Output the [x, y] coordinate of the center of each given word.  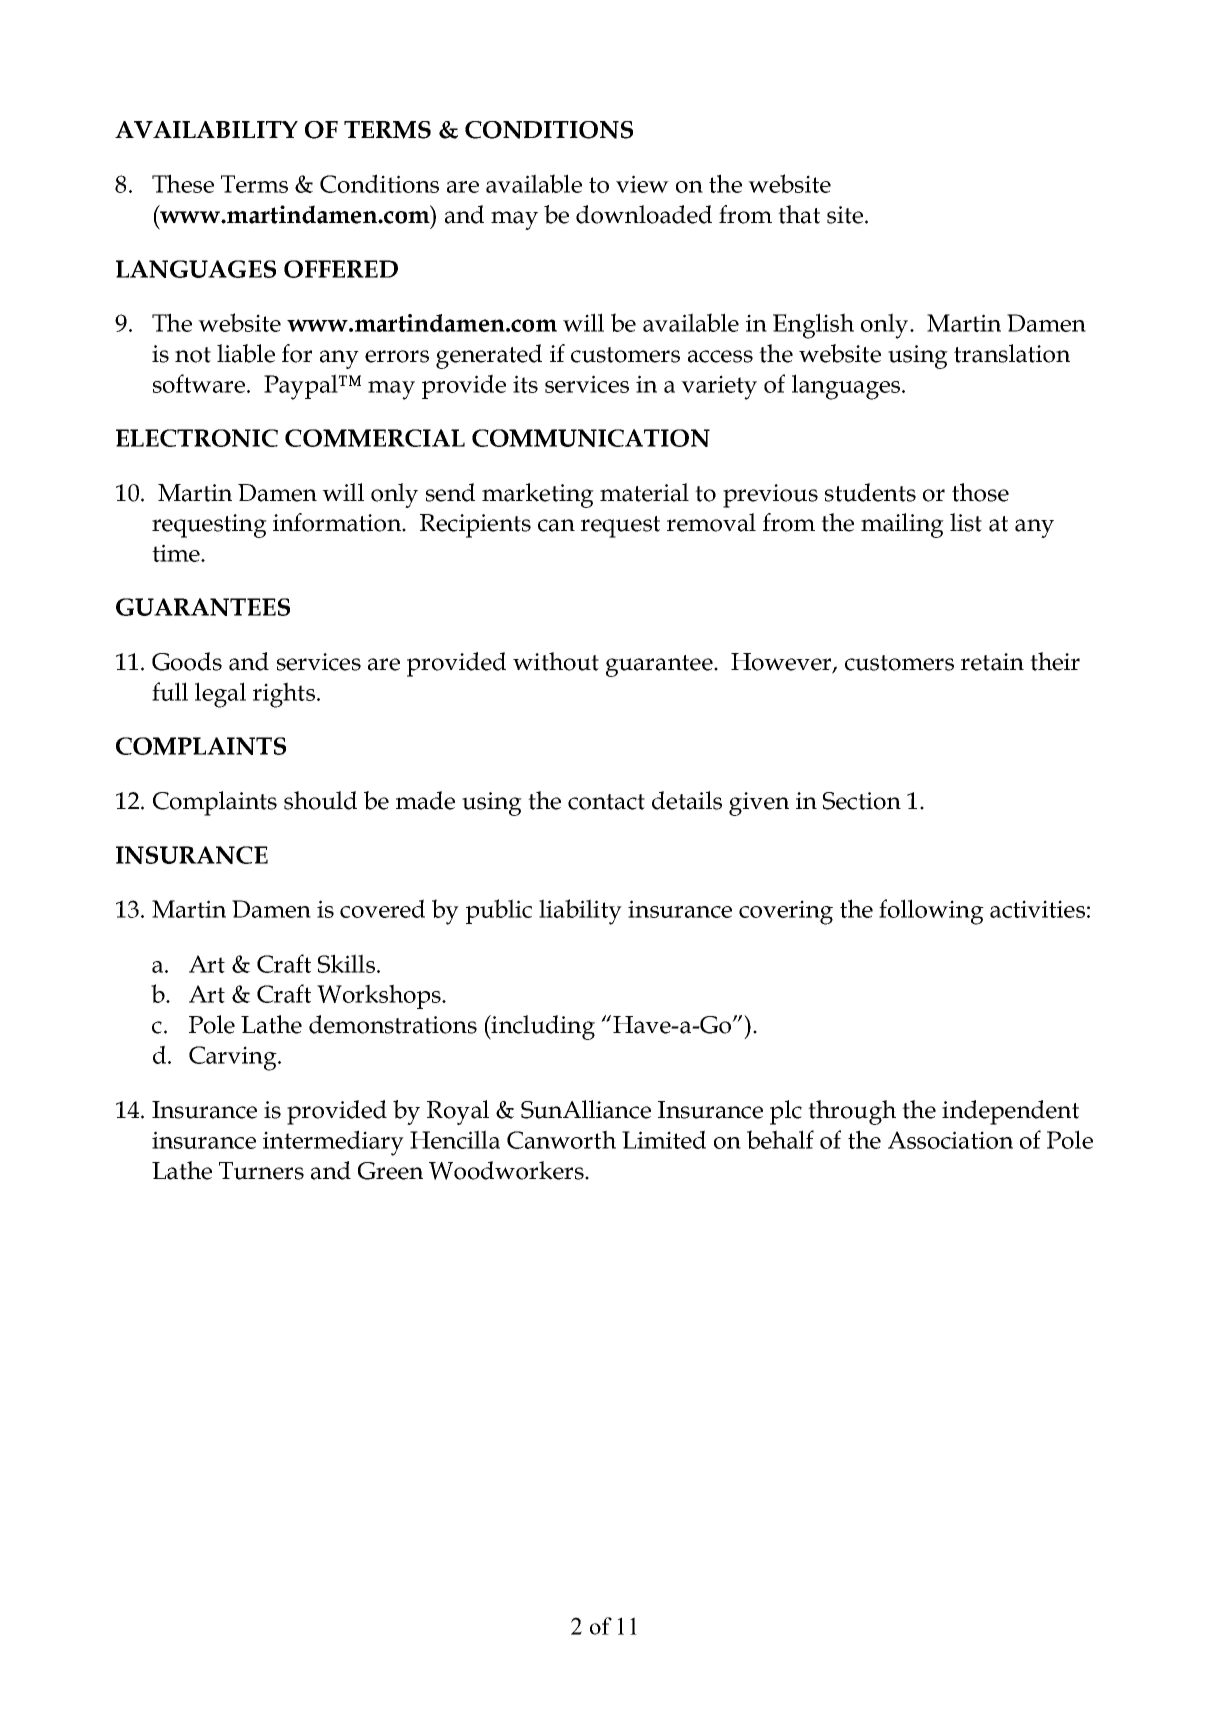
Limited [664, 1139]
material [644, 492]
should [320, 800]
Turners [261, 1171]
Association [950, 1140]
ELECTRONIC [197, 438]
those [980, 492]
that [799, 214]
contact [606, 802]
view [642, 184]
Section [862, 801]
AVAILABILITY [206, 129]
